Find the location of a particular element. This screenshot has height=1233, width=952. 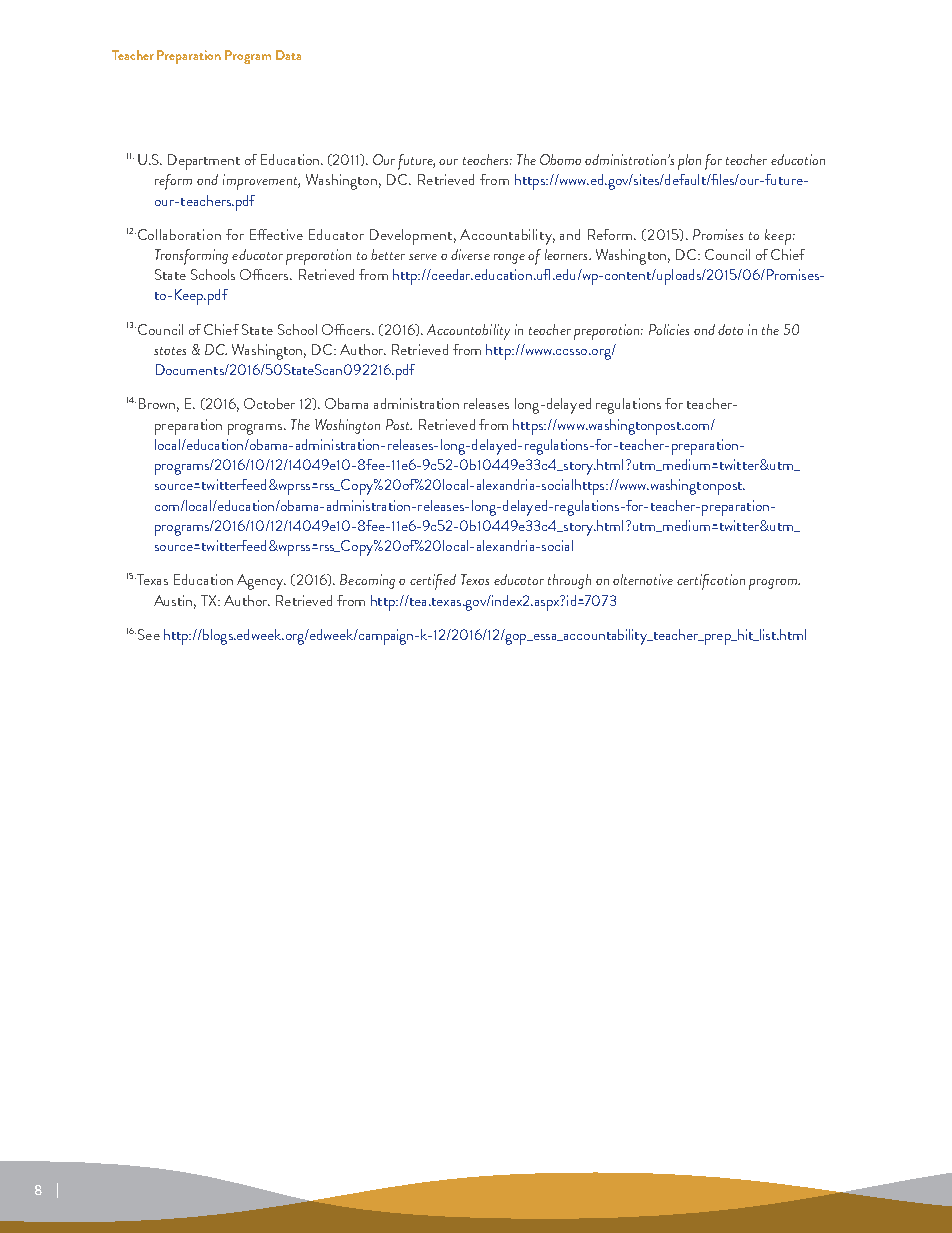

October is located at coordinates (269, 403).
